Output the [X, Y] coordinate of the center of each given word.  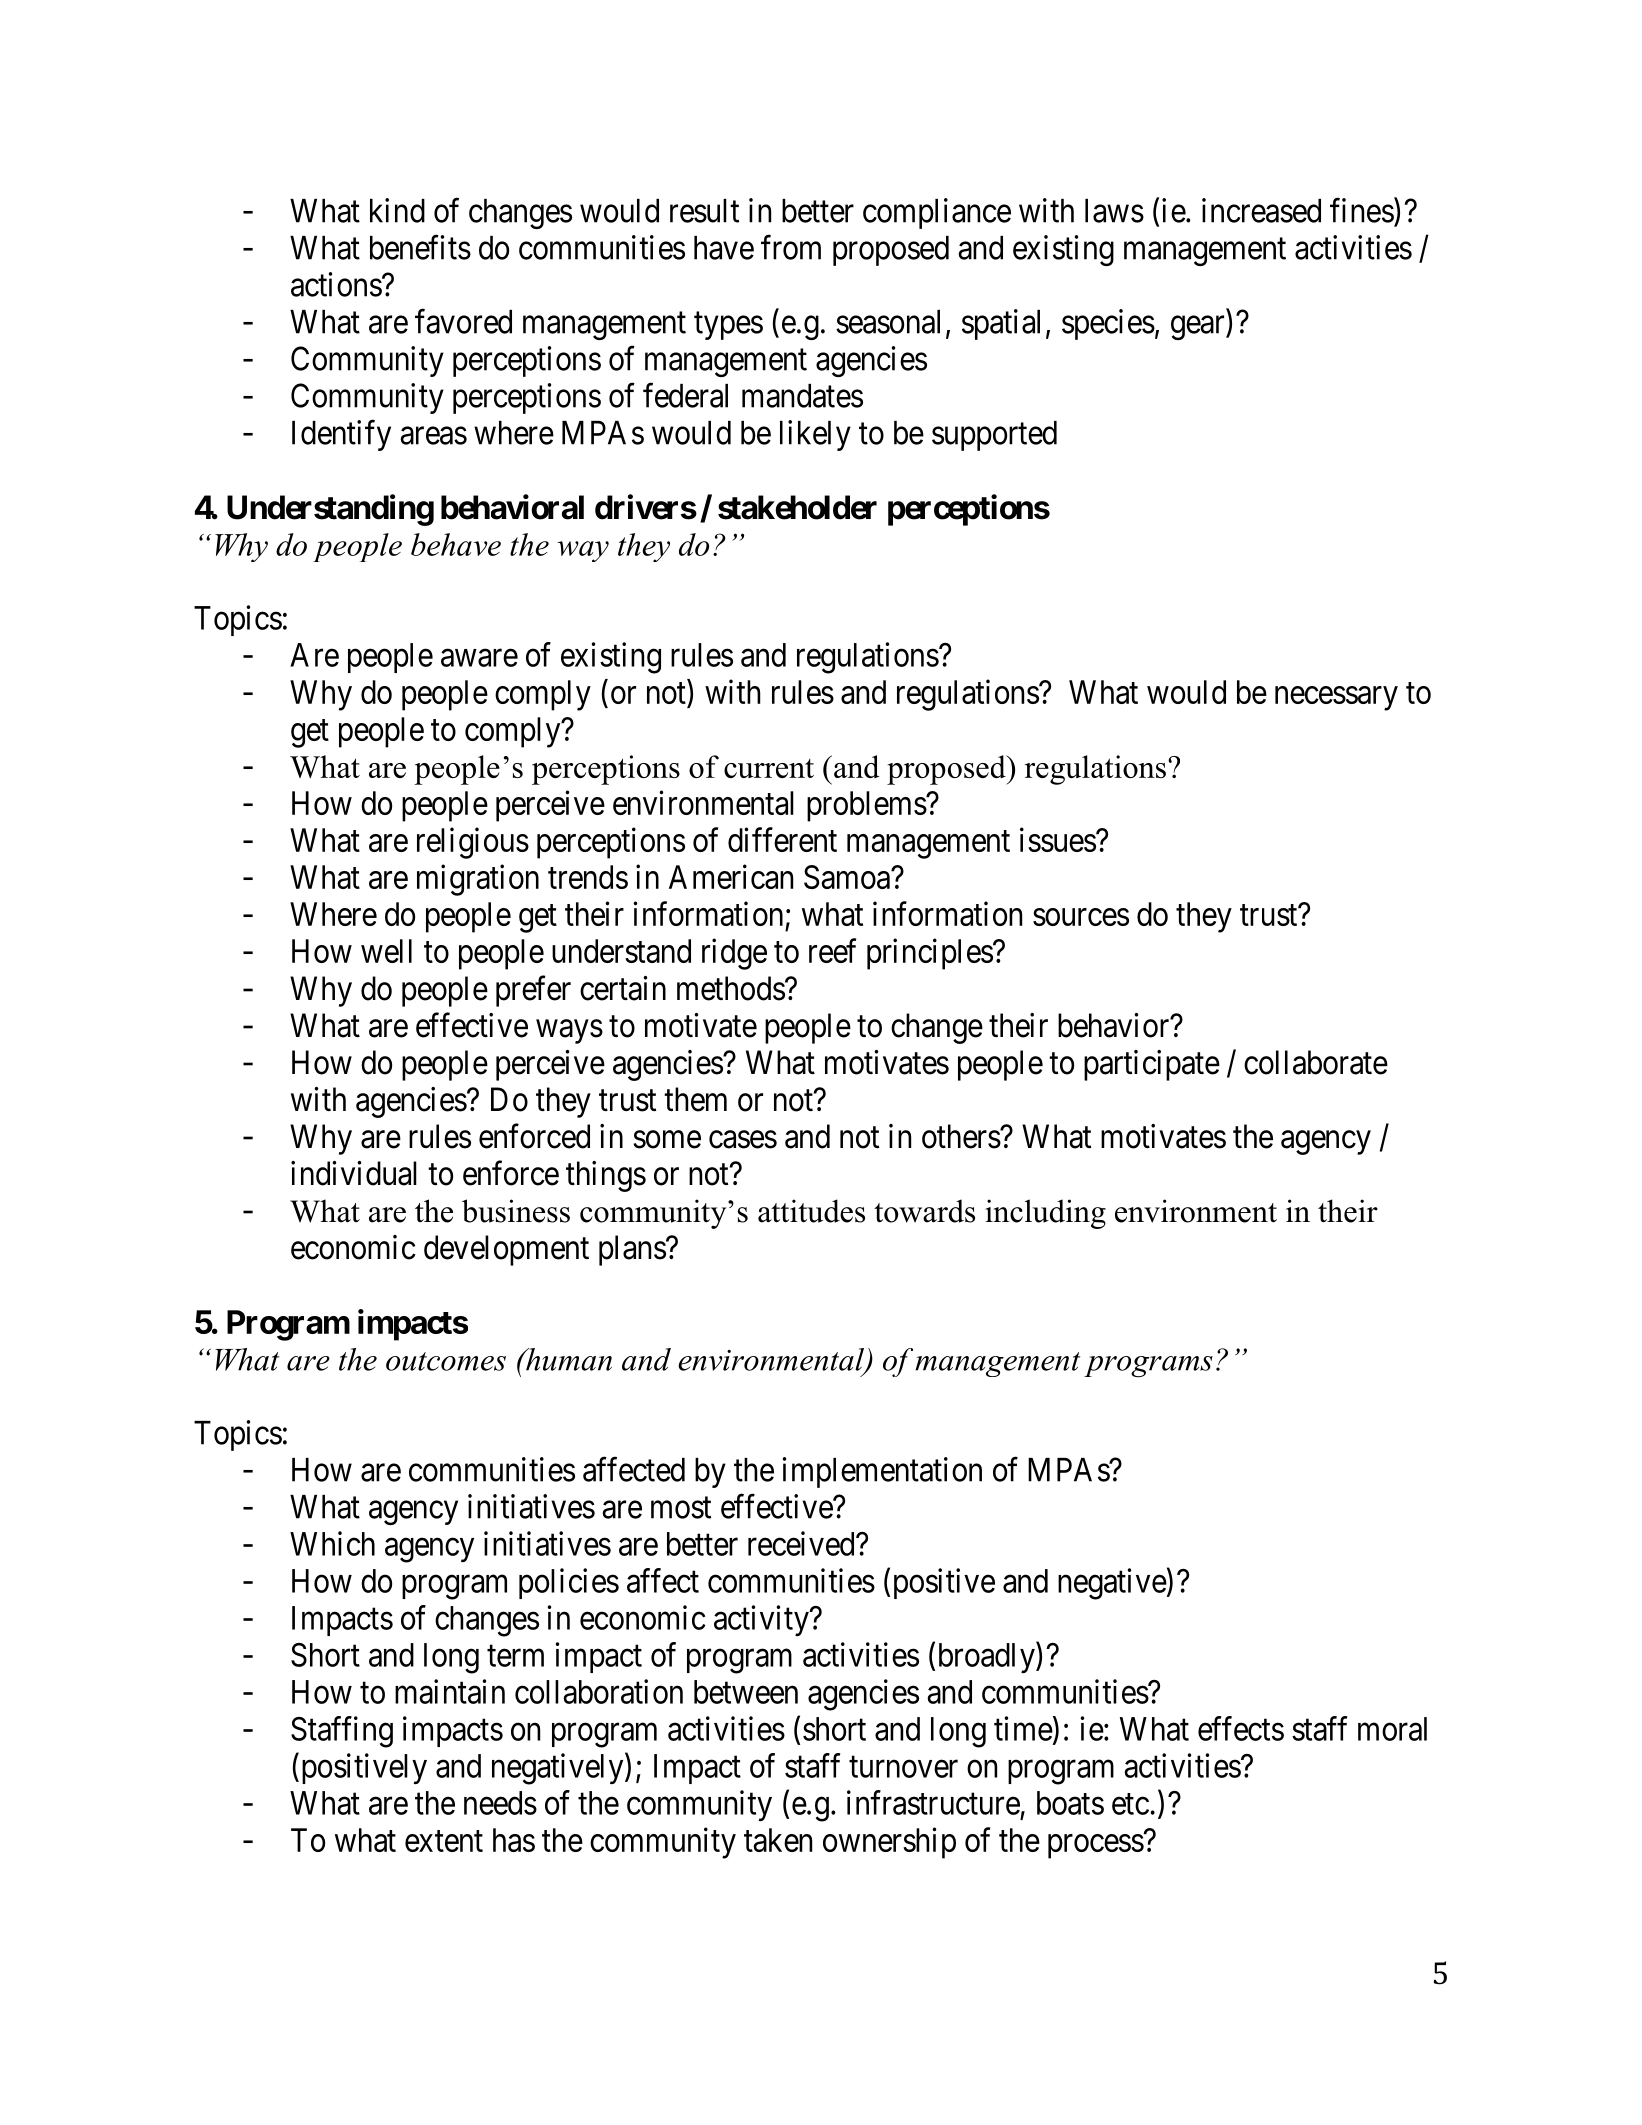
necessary [1336, 698]
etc [1130, 1804]
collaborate [1316, 1062]
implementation [882, 1472]
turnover [903, 1767]
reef [832, 950]
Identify [341, 435]
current [769, 768]
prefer [533, 991]
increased [1261, 210]
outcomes [446, 1361]
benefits [420, 247]
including [1045, 1214]
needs [500, 1803]
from [791, 247]
